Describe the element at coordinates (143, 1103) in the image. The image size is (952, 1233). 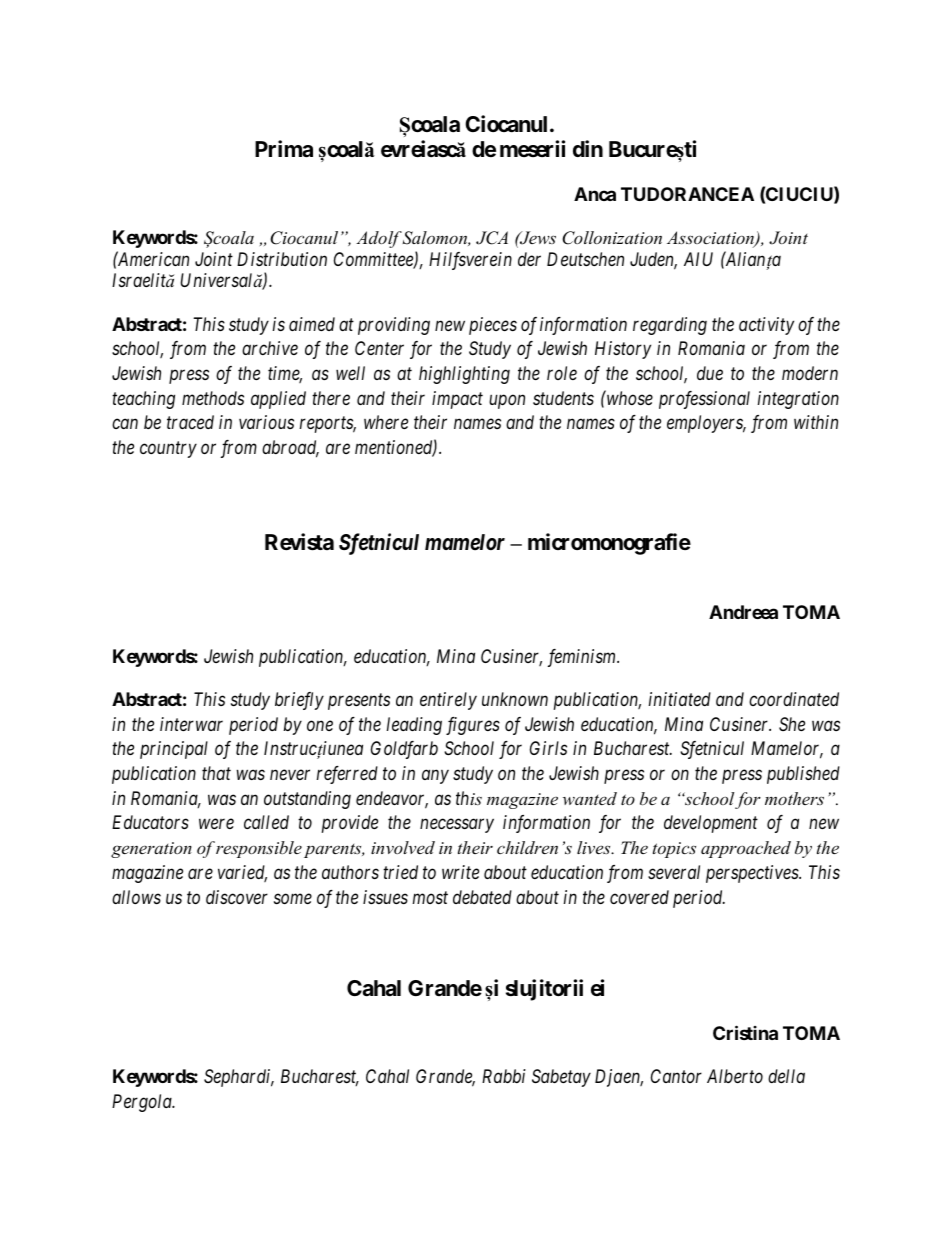
I see `Pergola` at that location.
